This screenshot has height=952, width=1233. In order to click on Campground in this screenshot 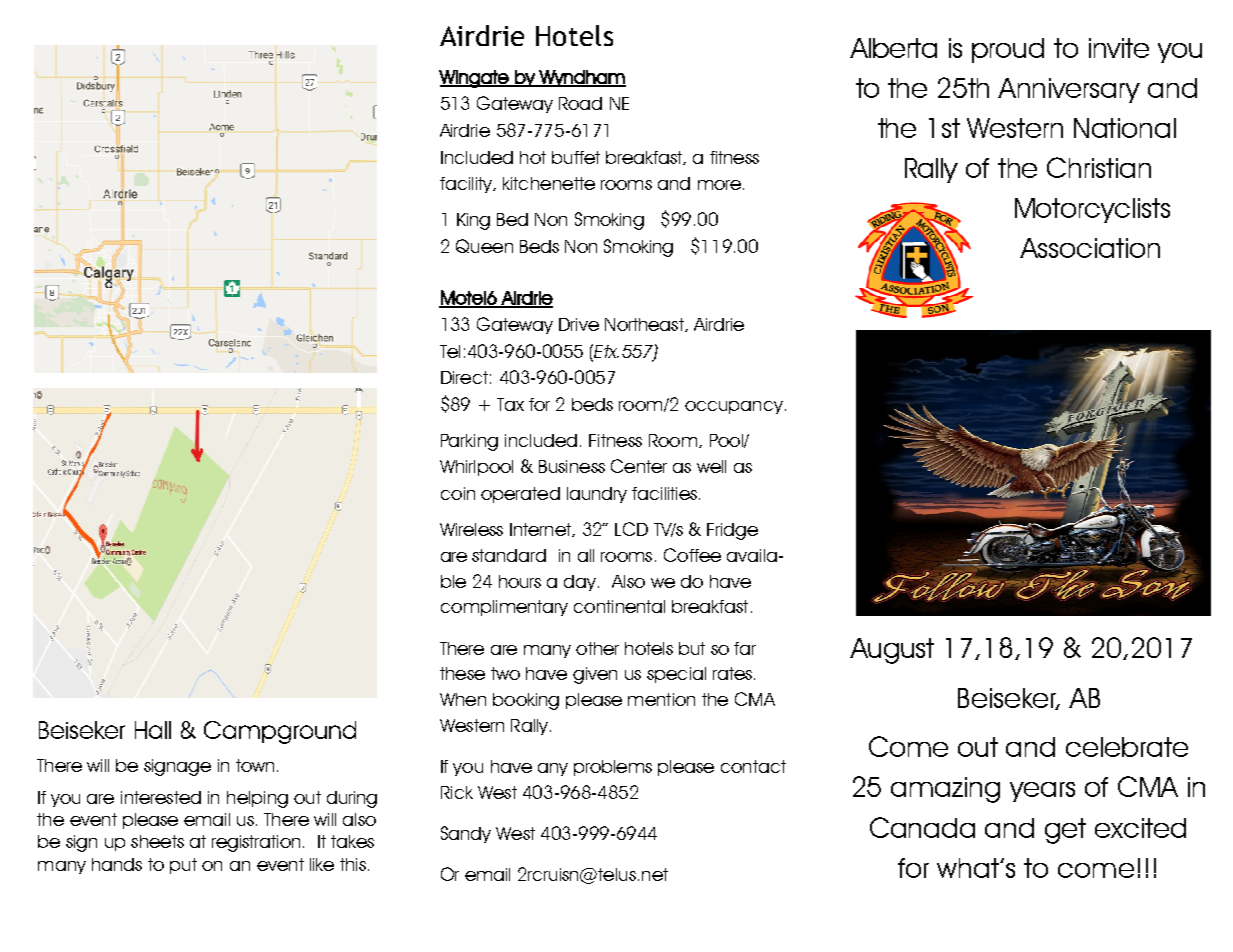, I will do `click(280, 732)`.
